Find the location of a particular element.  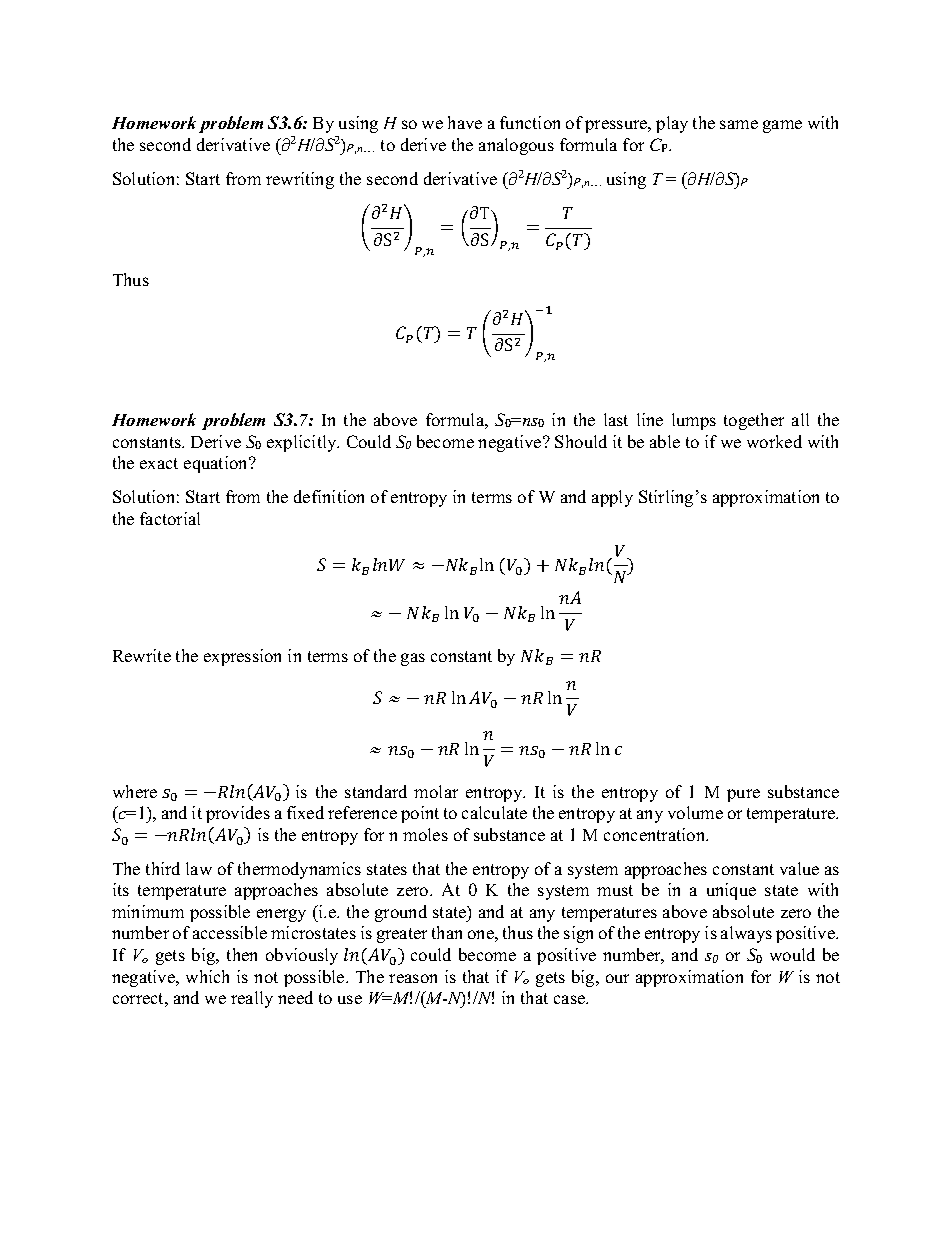

pure is located at coordinates (743, 795).
